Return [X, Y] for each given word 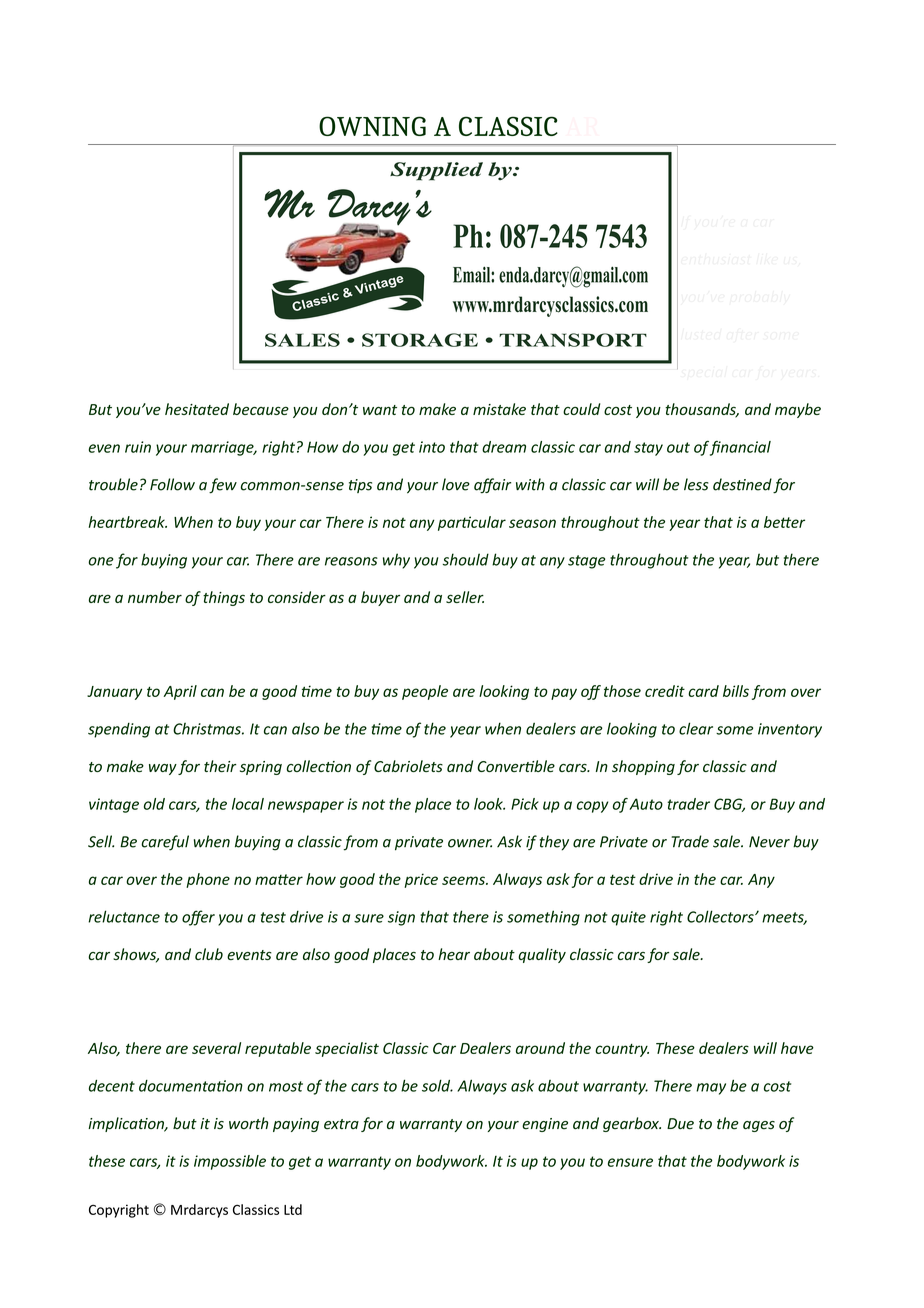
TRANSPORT [573, 340]
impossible [230, 1162]
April [180, 692]
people [425, 692]
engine [545, 1125]
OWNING [372, 126]
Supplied [436, 171]
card [703, 691]
